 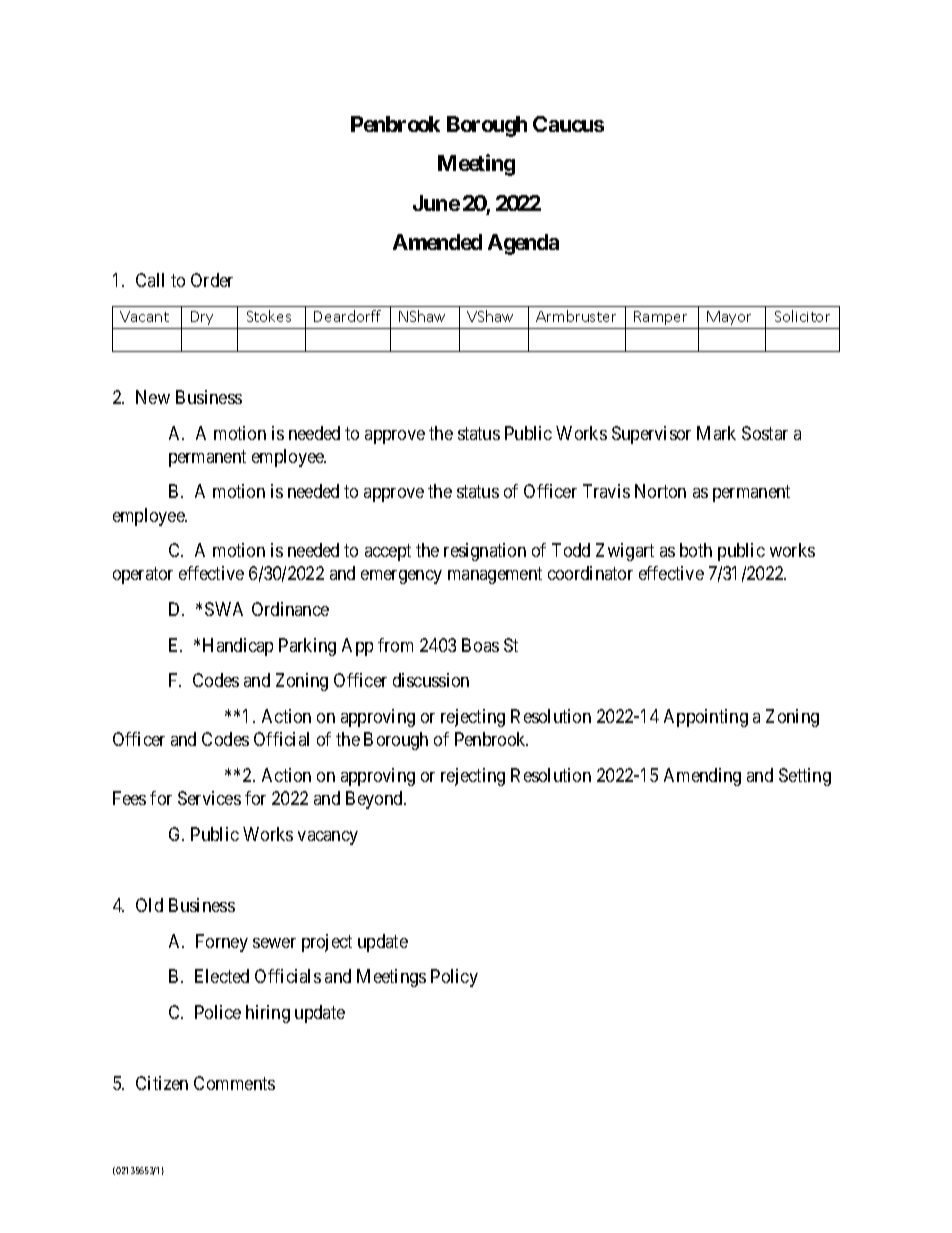 What do you see at coordinates (212, 280) in the screenshot?
I see `Order` at bounding box center [212, 280].
